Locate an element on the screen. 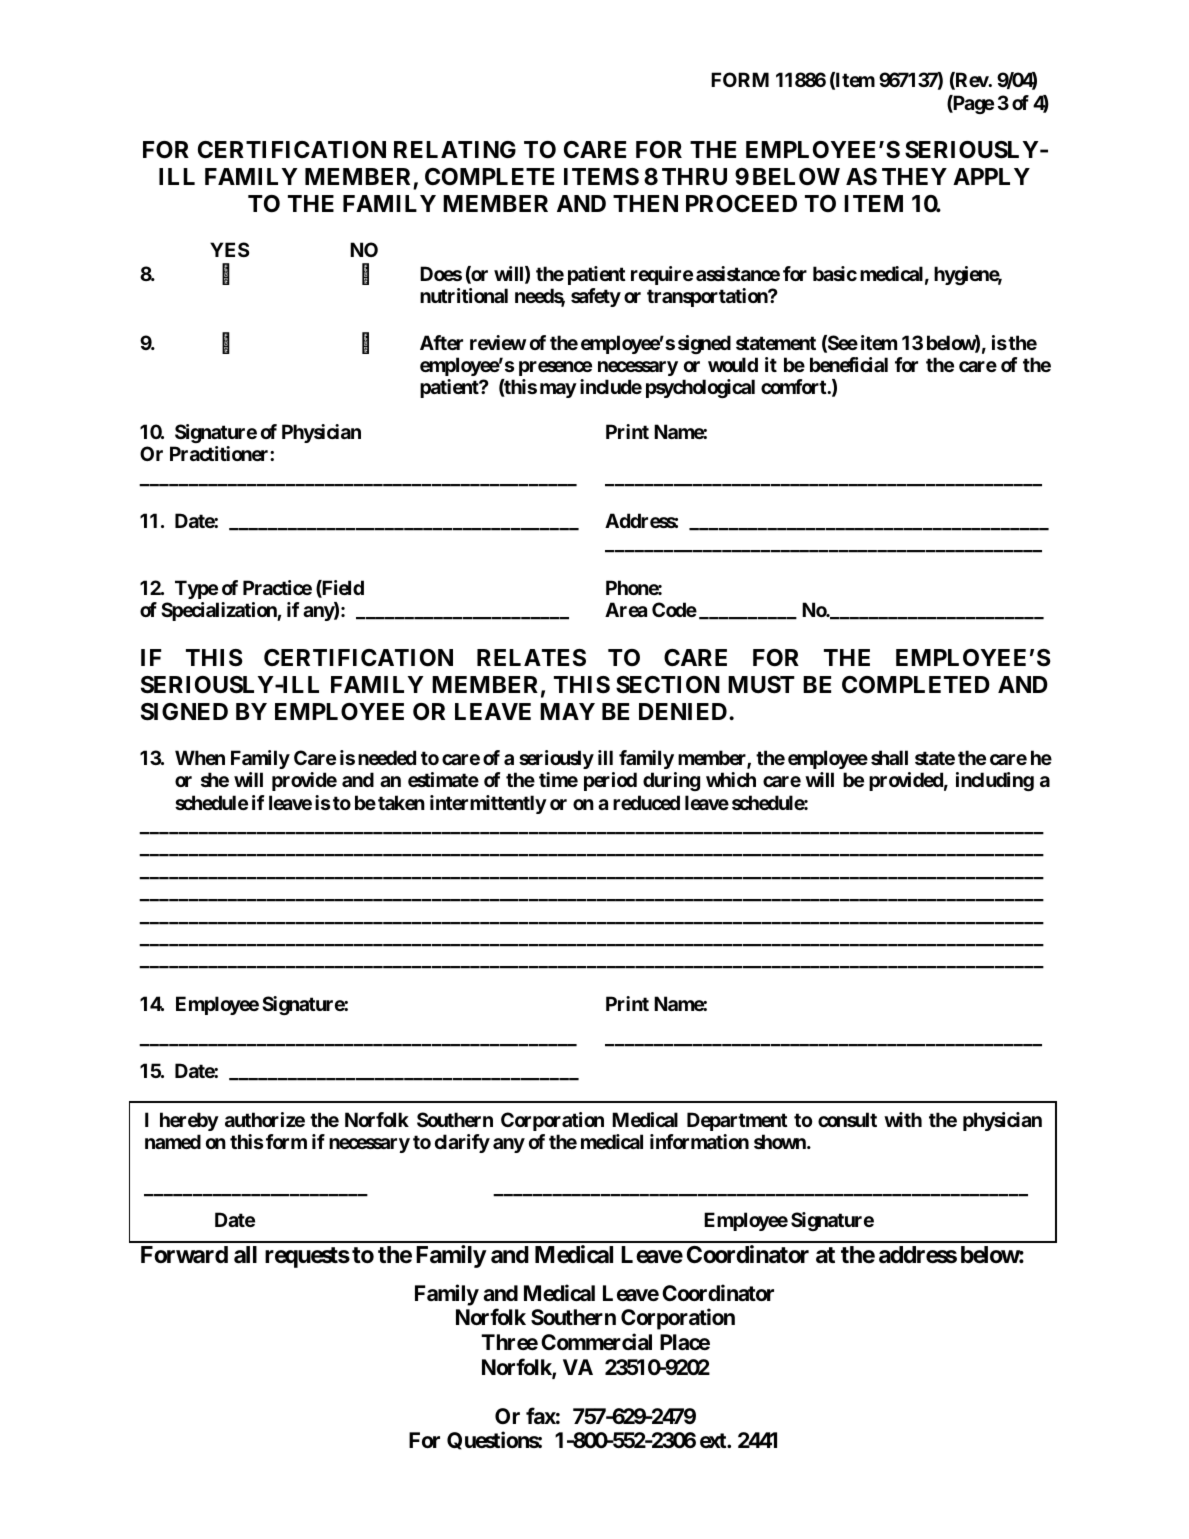 Image resolution: width=1189 pixels, height=1539 pixels. Practitioner is located at coordinates (220, 453).
